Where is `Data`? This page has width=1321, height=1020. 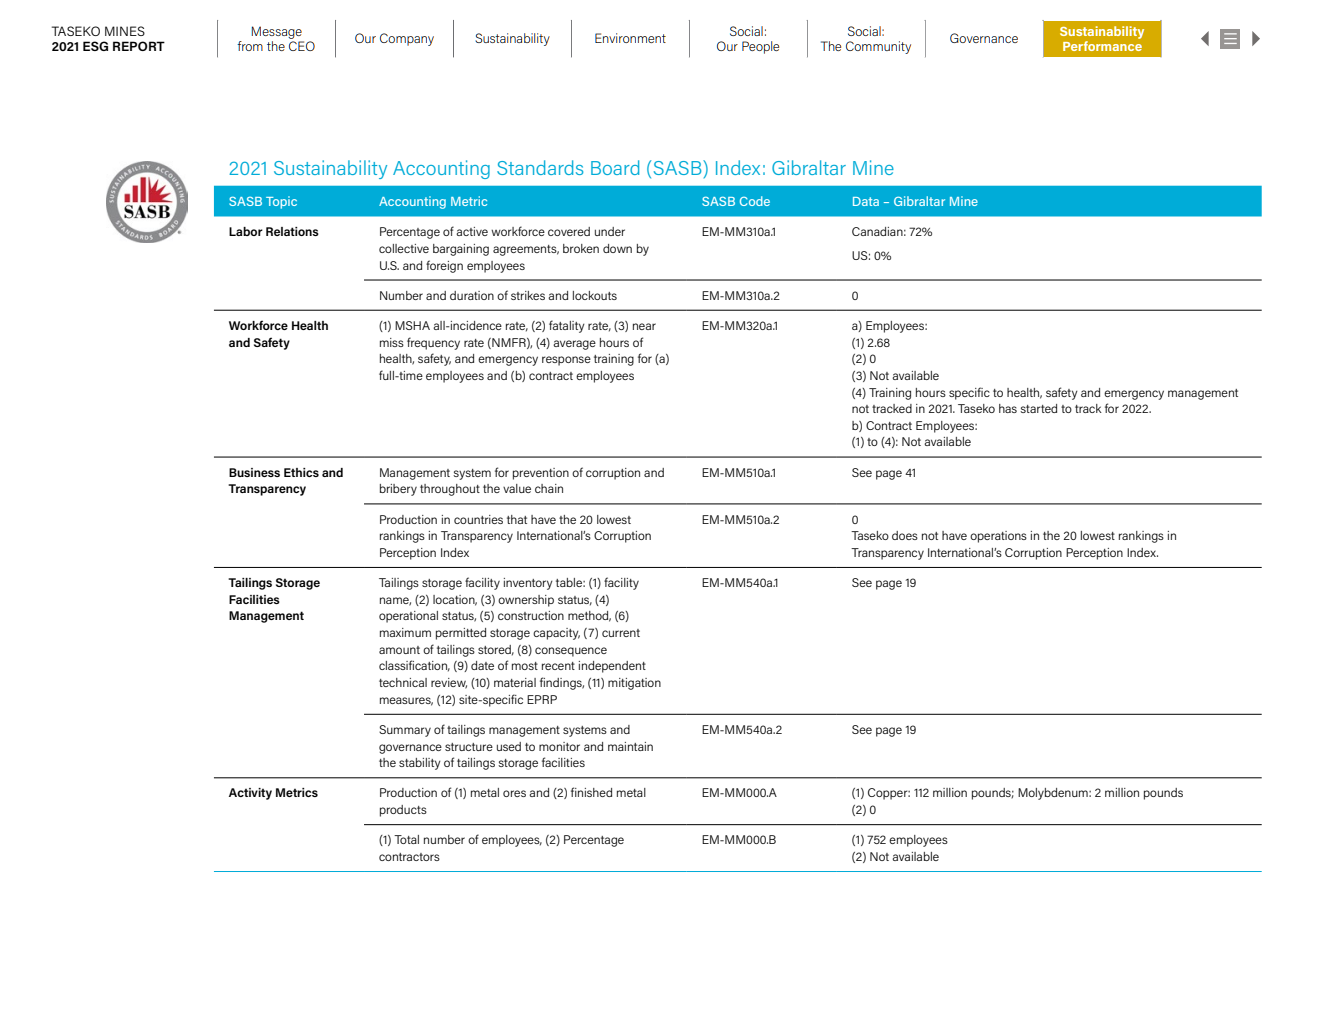
Data is located at coordinates (866, 201).
